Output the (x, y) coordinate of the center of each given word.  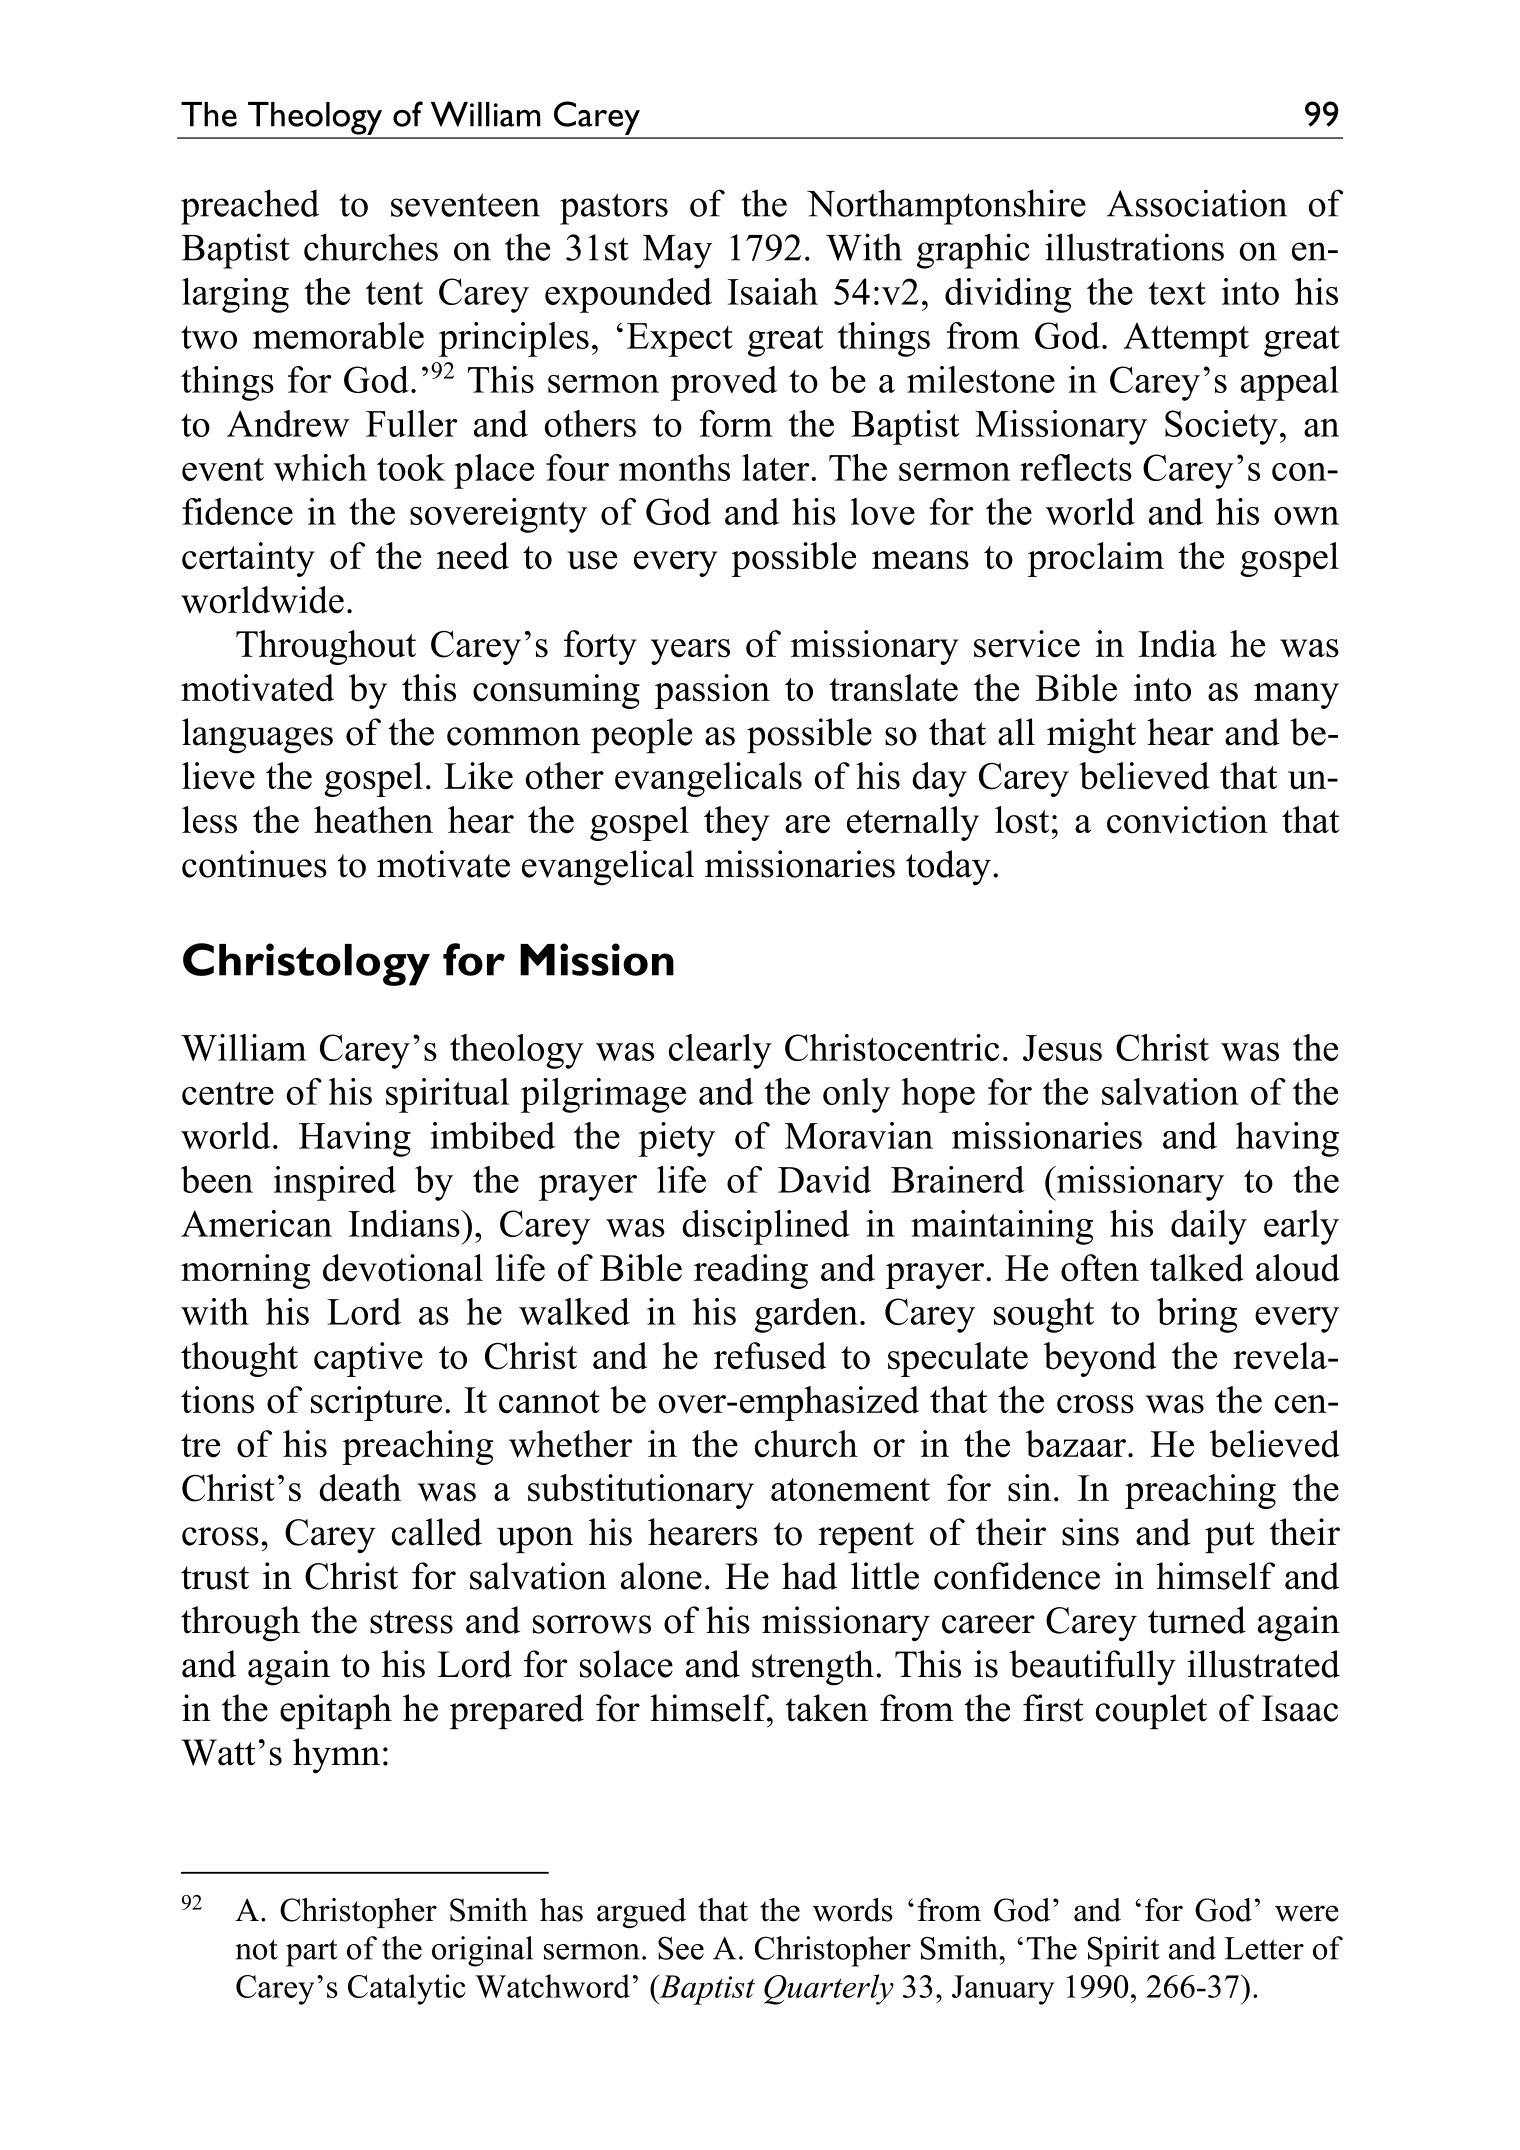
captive (368, 1359)
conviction (1187, 820)
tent (394, 293)
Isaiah (772, 291)
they (736, 823)
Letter (1264, 1948)
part (312, 1953)
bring (1197, 1315)
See (681, 1948)
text (1177, 293)
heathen (373, 820)
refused (770, 1356)
